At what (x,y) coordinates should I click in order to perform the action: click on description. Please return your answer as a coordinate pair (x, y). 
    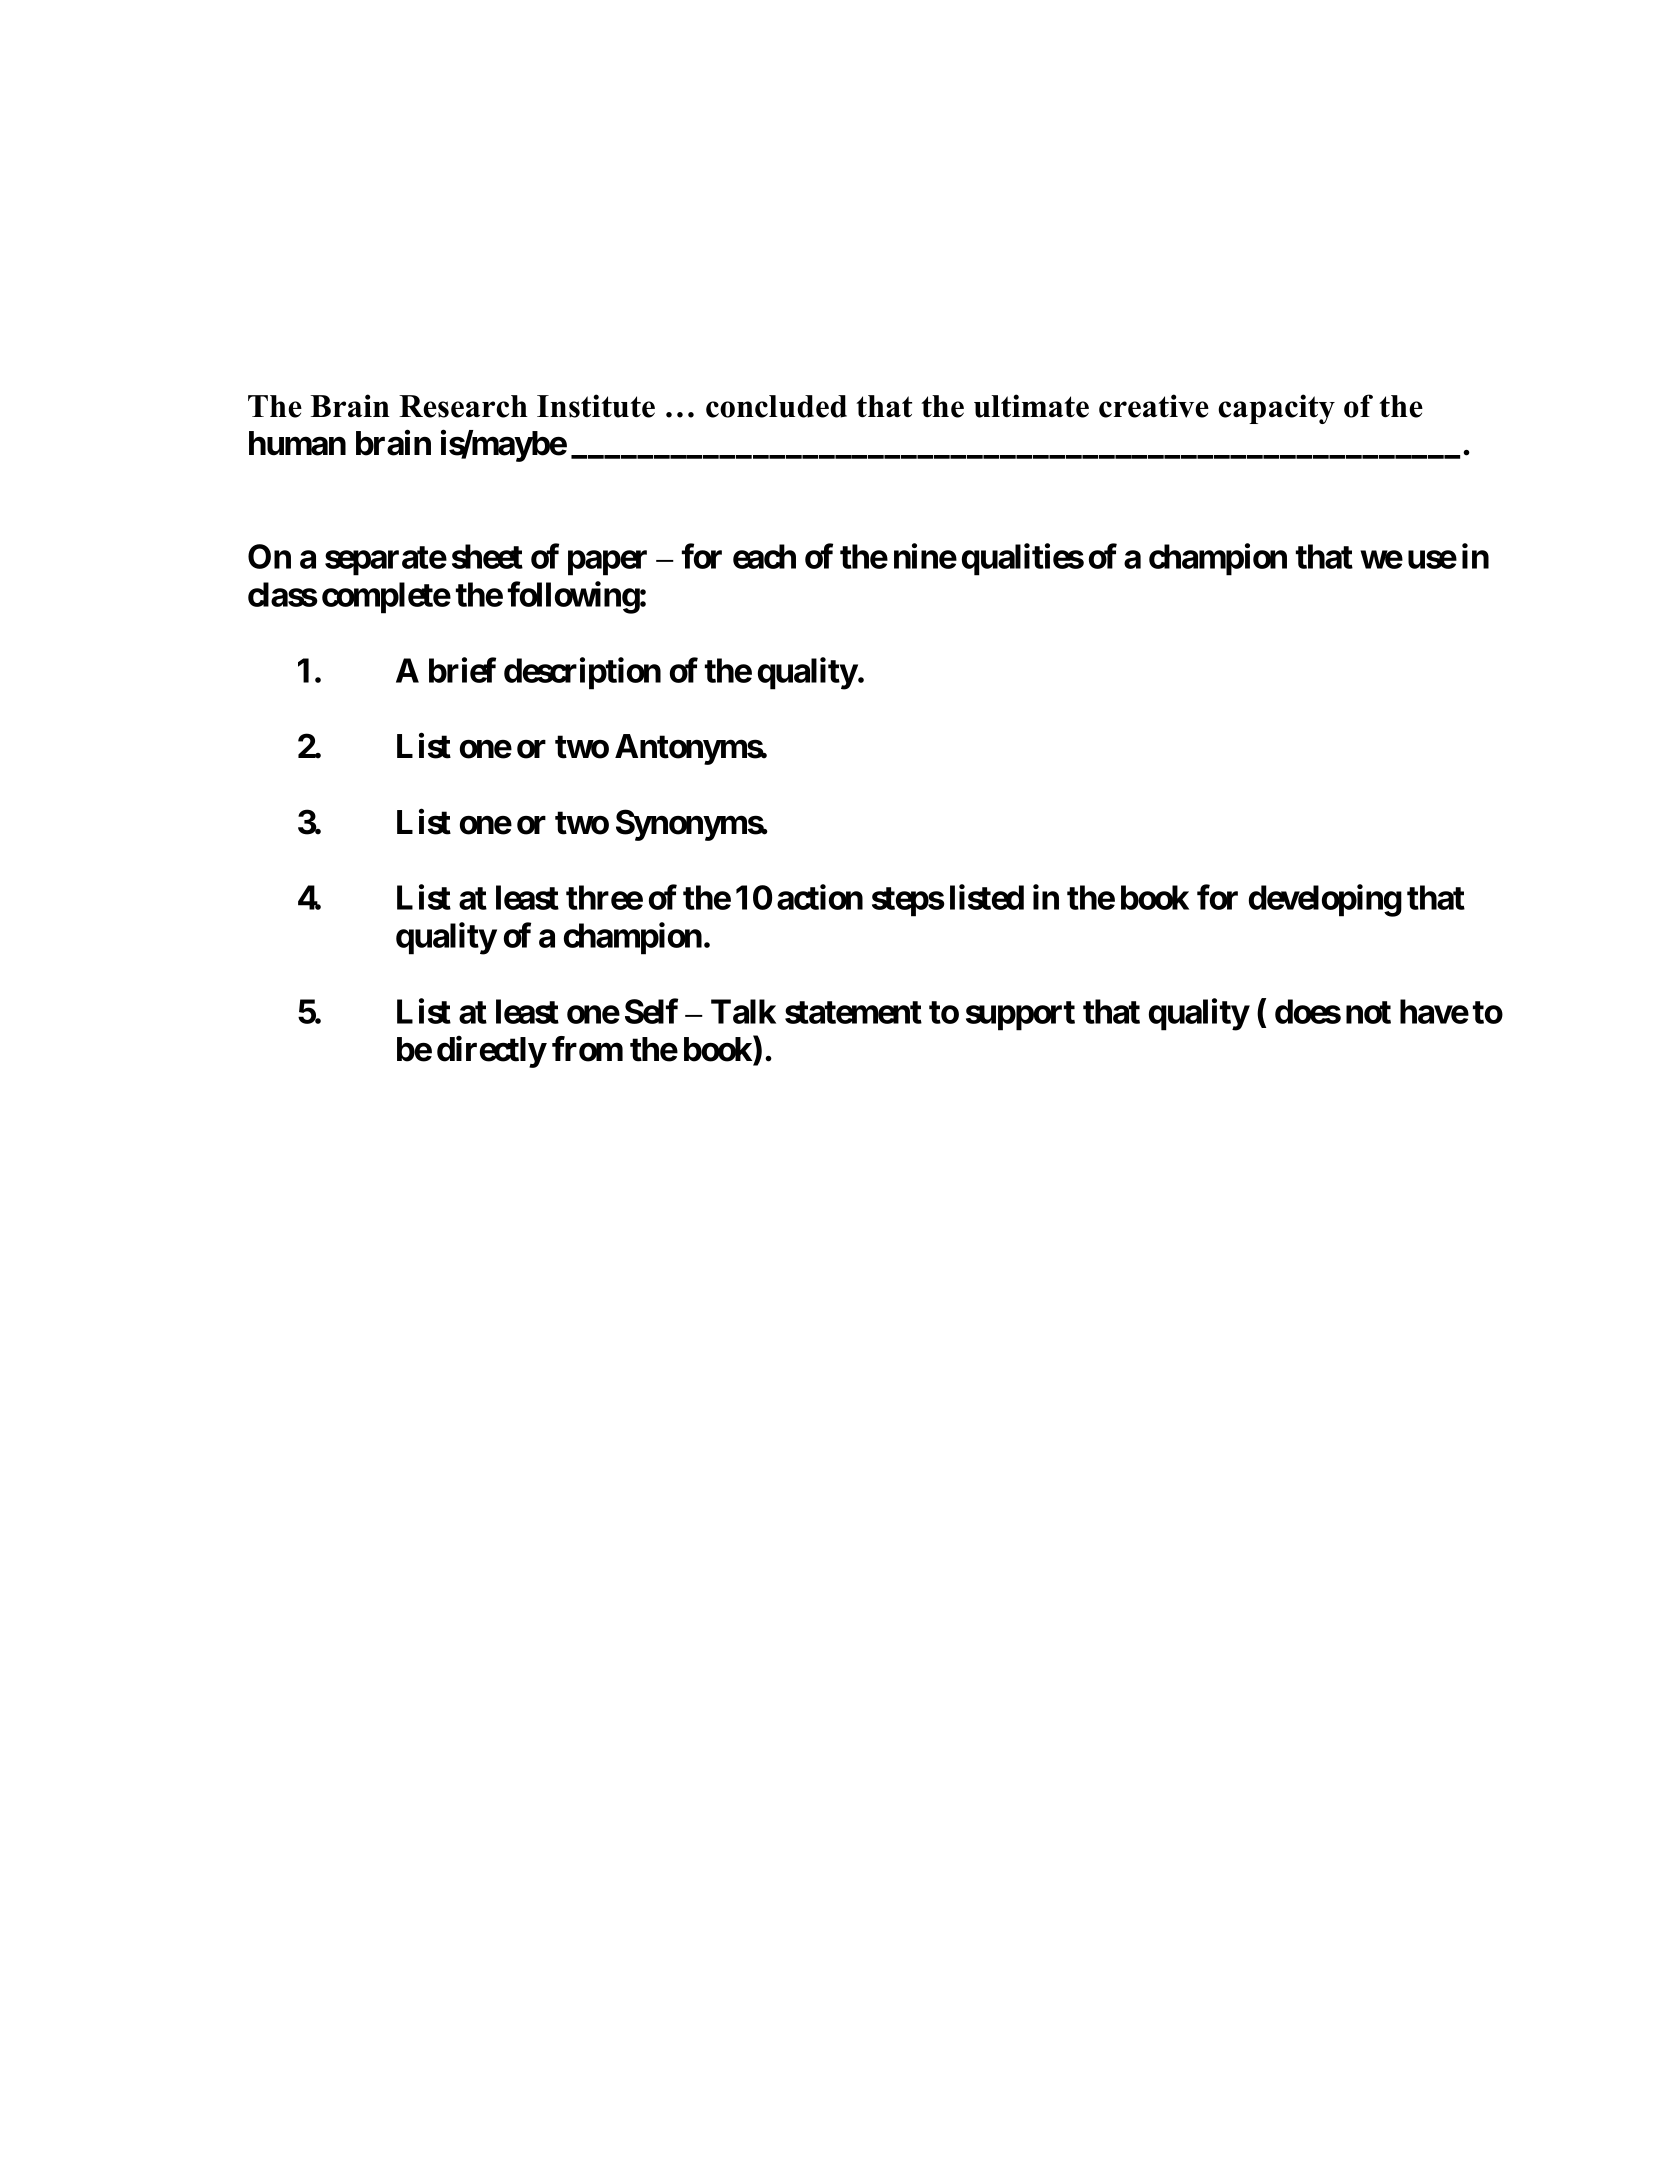
    Looking at the image, I should click on (582, 673).
